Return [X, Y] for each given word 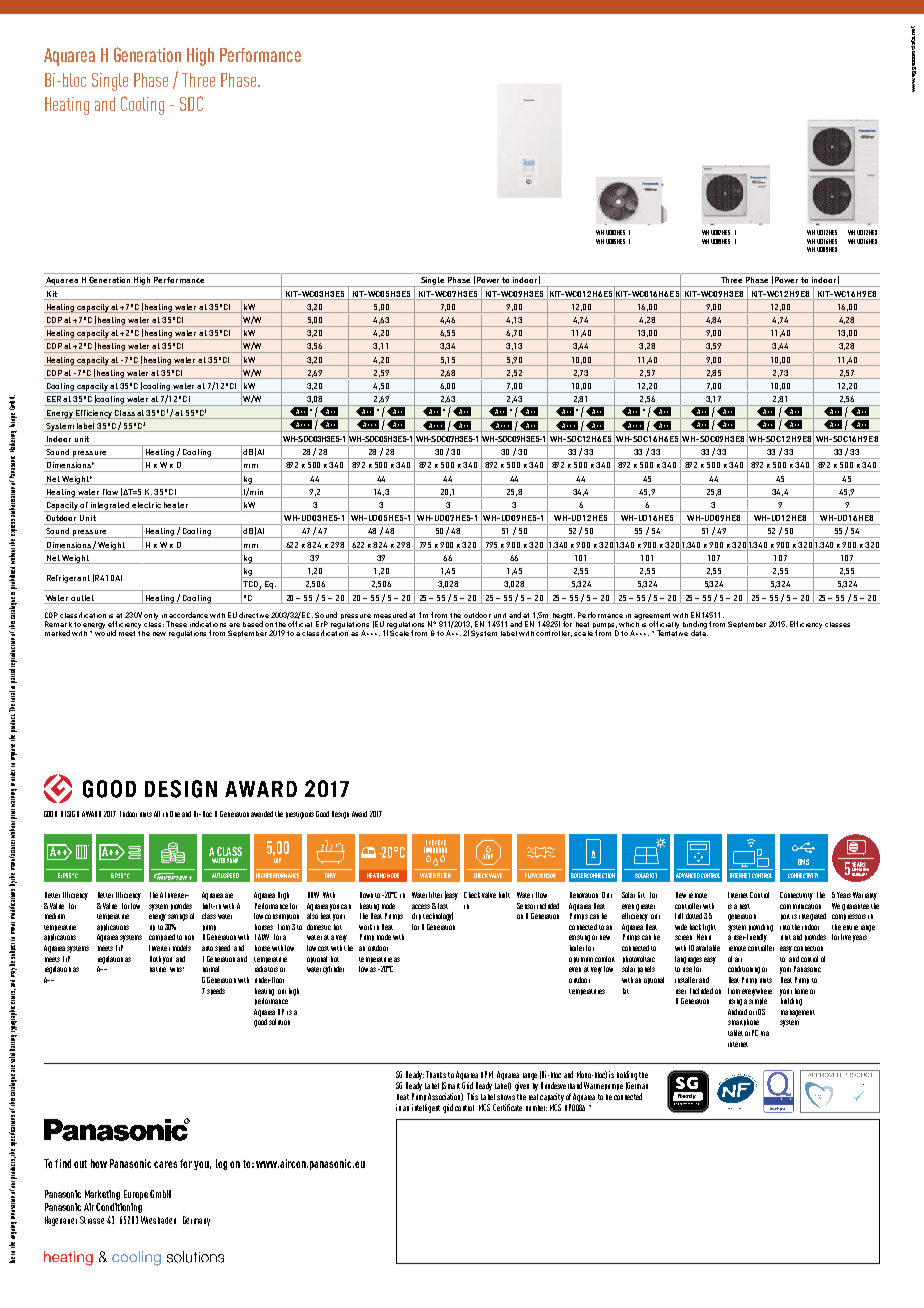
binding [695, 626]
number [536, 1108]
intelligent [426, 1108]
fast [443, 906]
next [745, 906]
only [151, 616]
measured [390, 615]
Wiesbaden [158, 1220]
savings [178, 917]
